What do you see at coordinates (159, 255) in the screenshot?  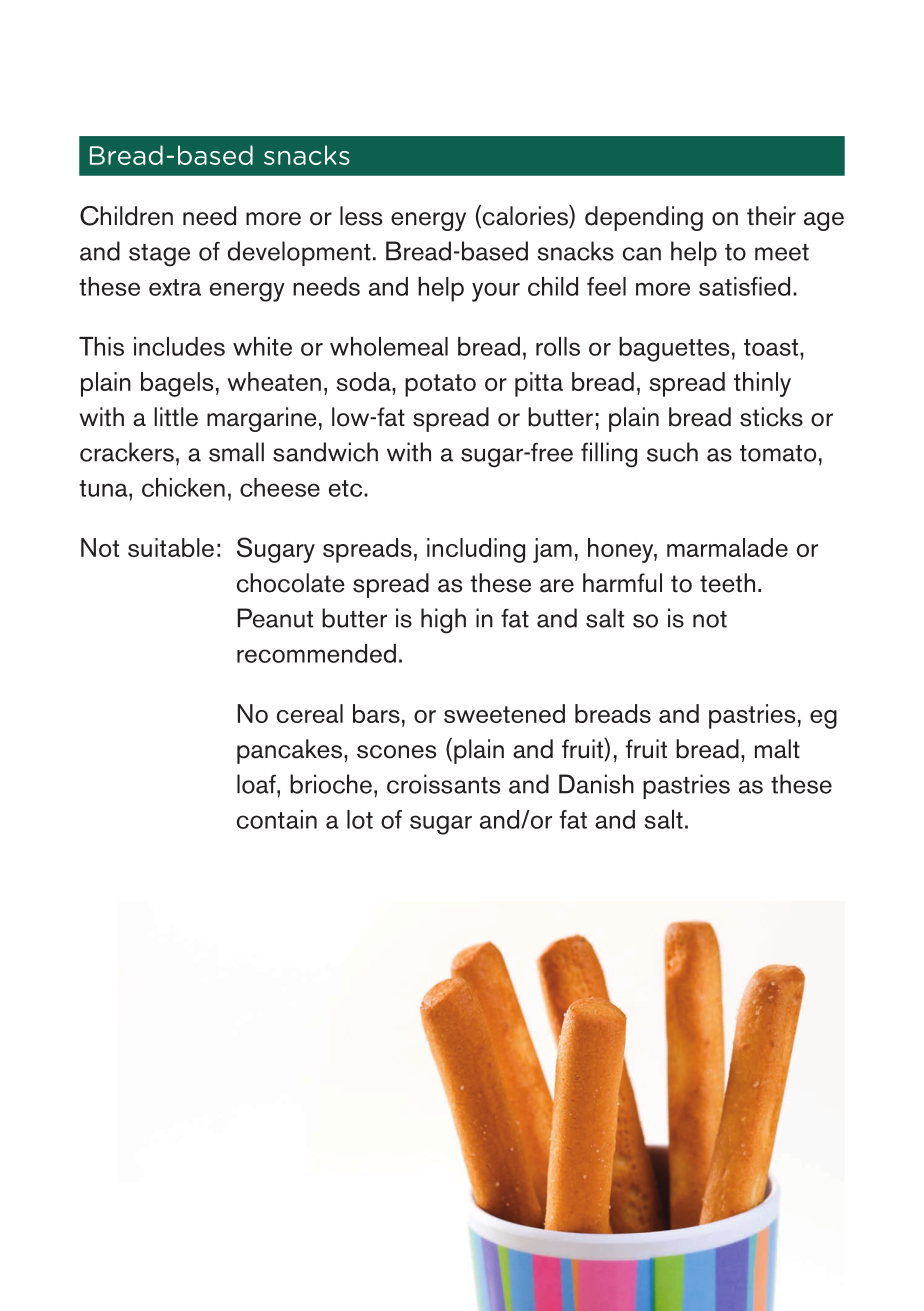 I see `stage` at bounding box center [159, 255].
